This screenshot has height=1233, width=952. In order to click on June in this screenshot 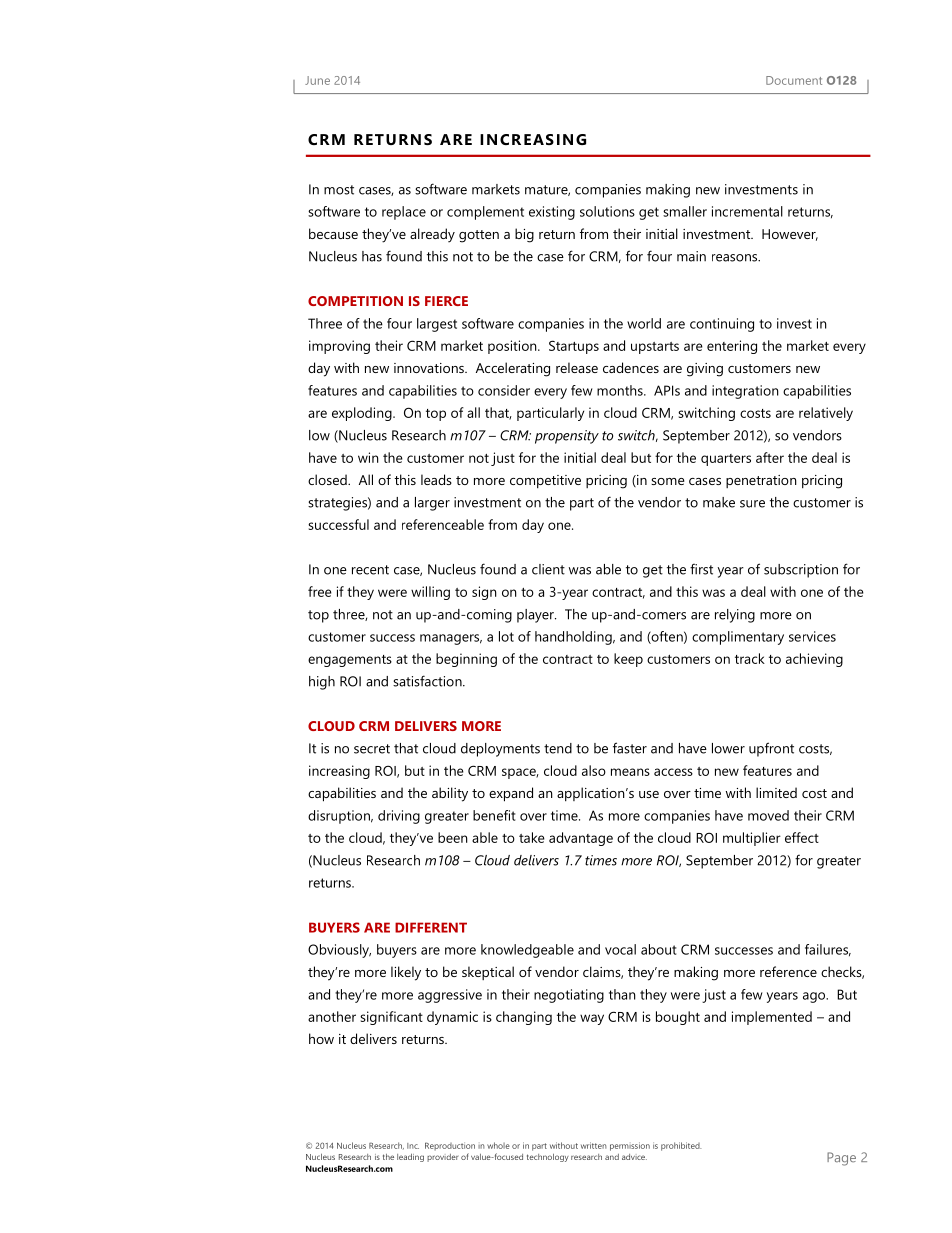, I will do `click(317, 80)`.
